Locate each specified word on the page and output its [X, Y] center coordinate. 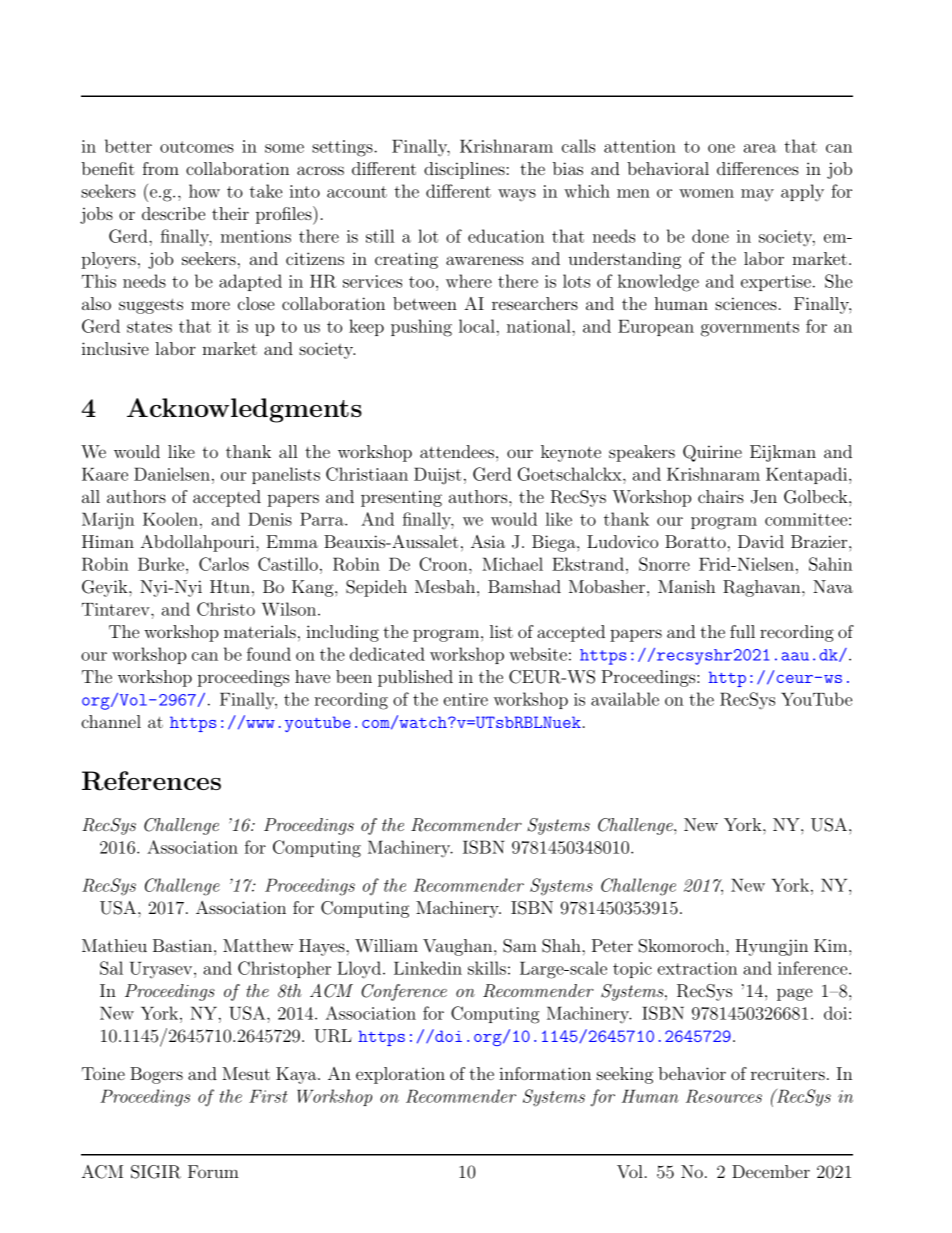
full [742, 631]
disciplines [464, 170]
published [415, 678]
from [161, 168]
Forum [213, 1171]
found [269, 654]
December [771, 1171]
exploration [400, 1075]
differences [758, 168]
